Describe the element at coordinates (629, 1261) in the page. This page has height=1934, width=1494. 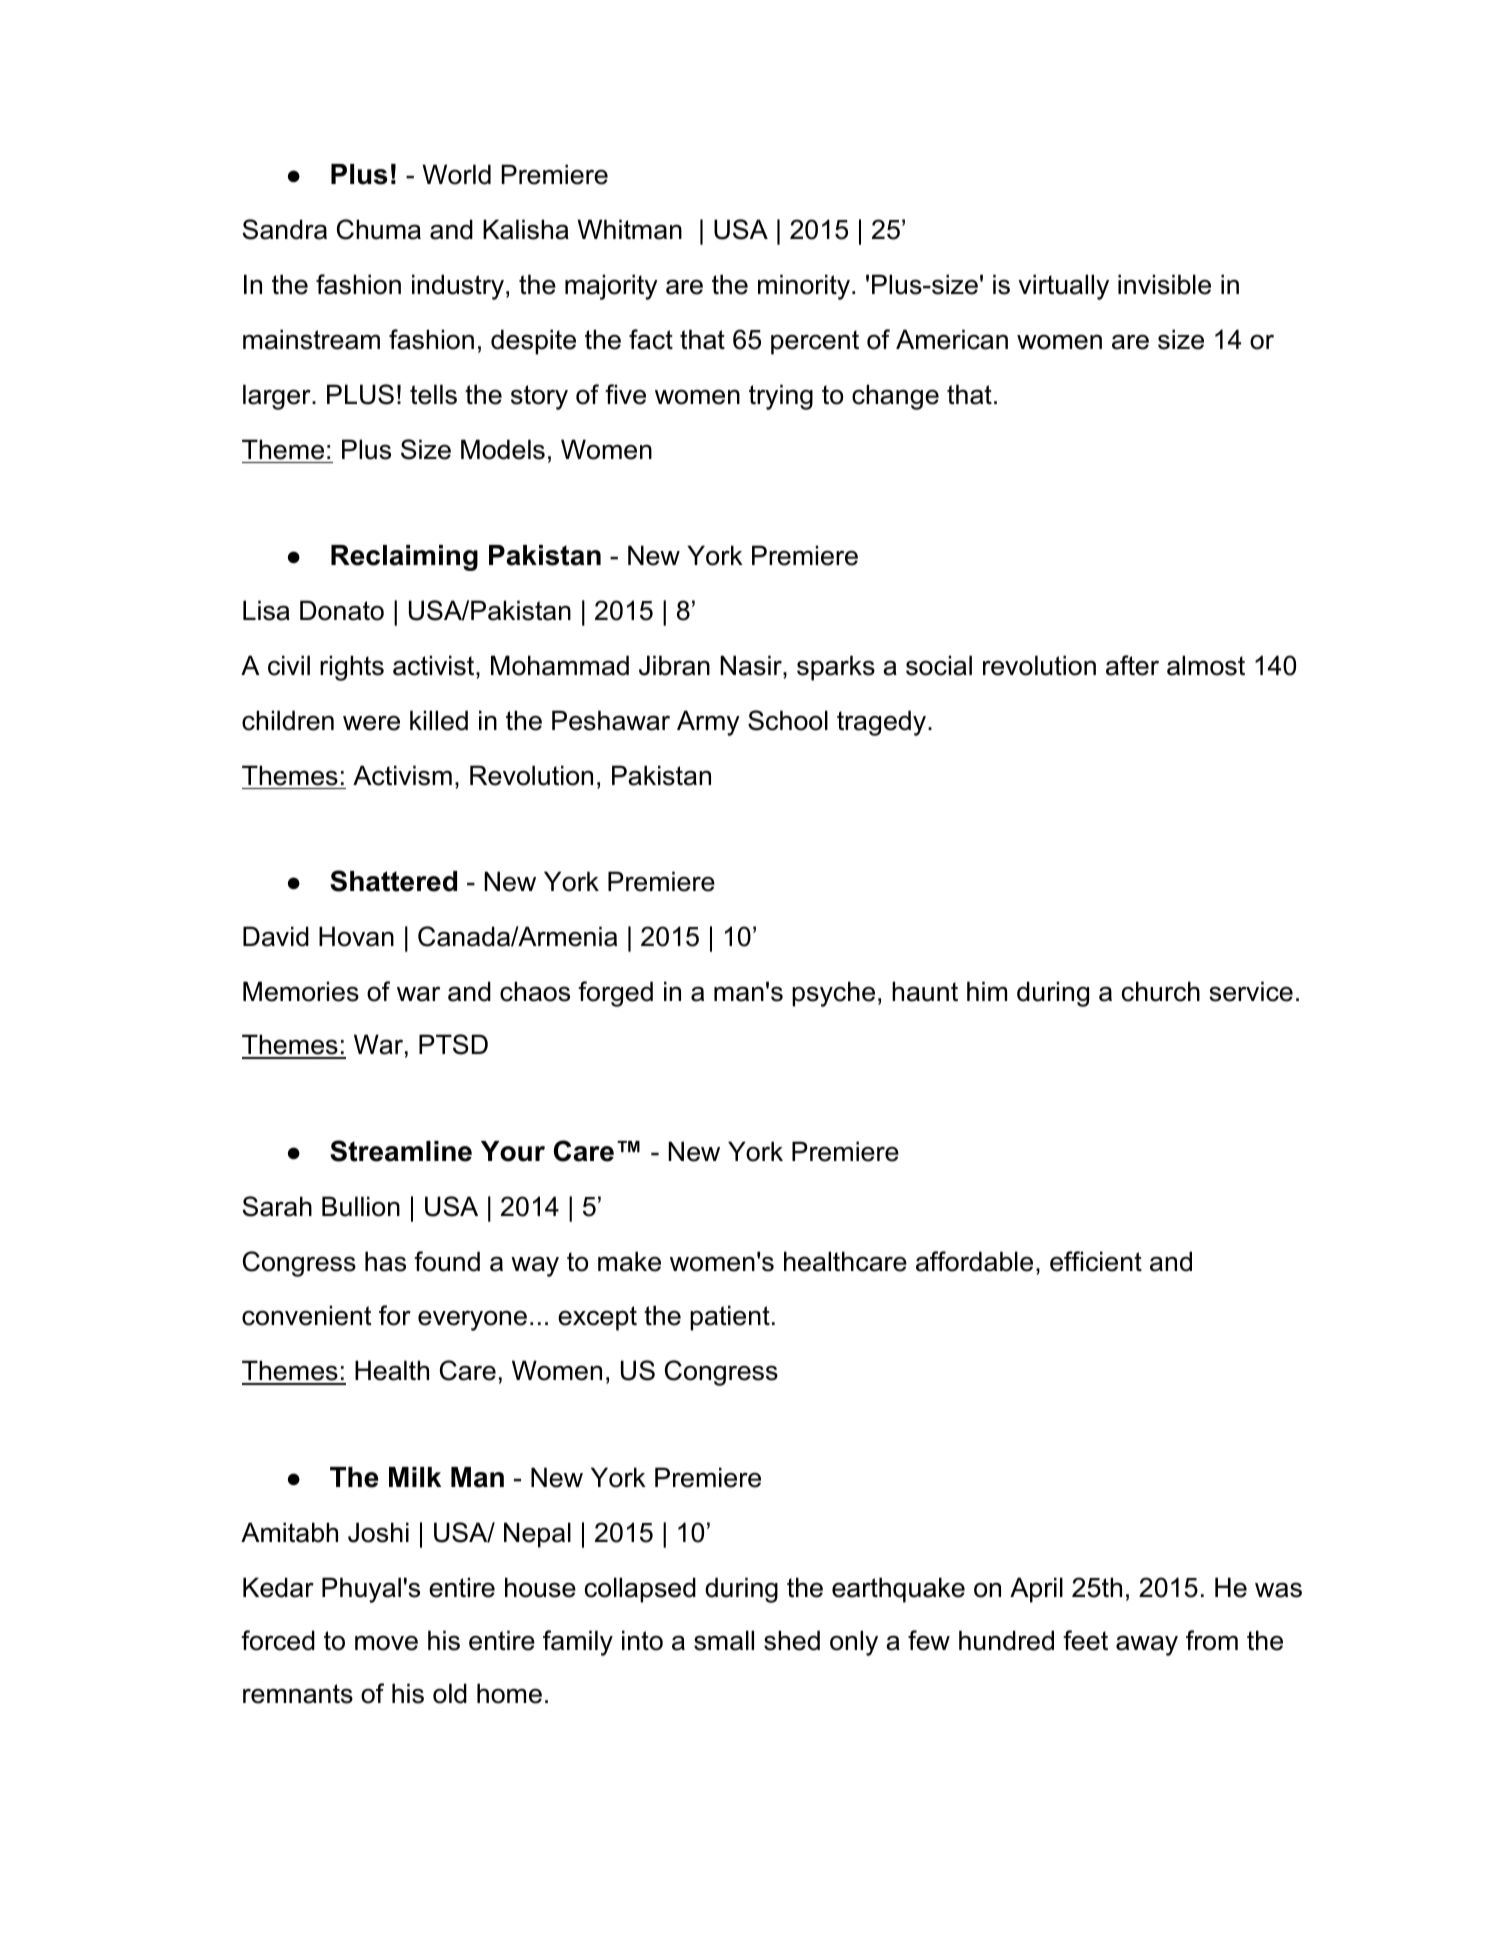
I see `make` at that location.
